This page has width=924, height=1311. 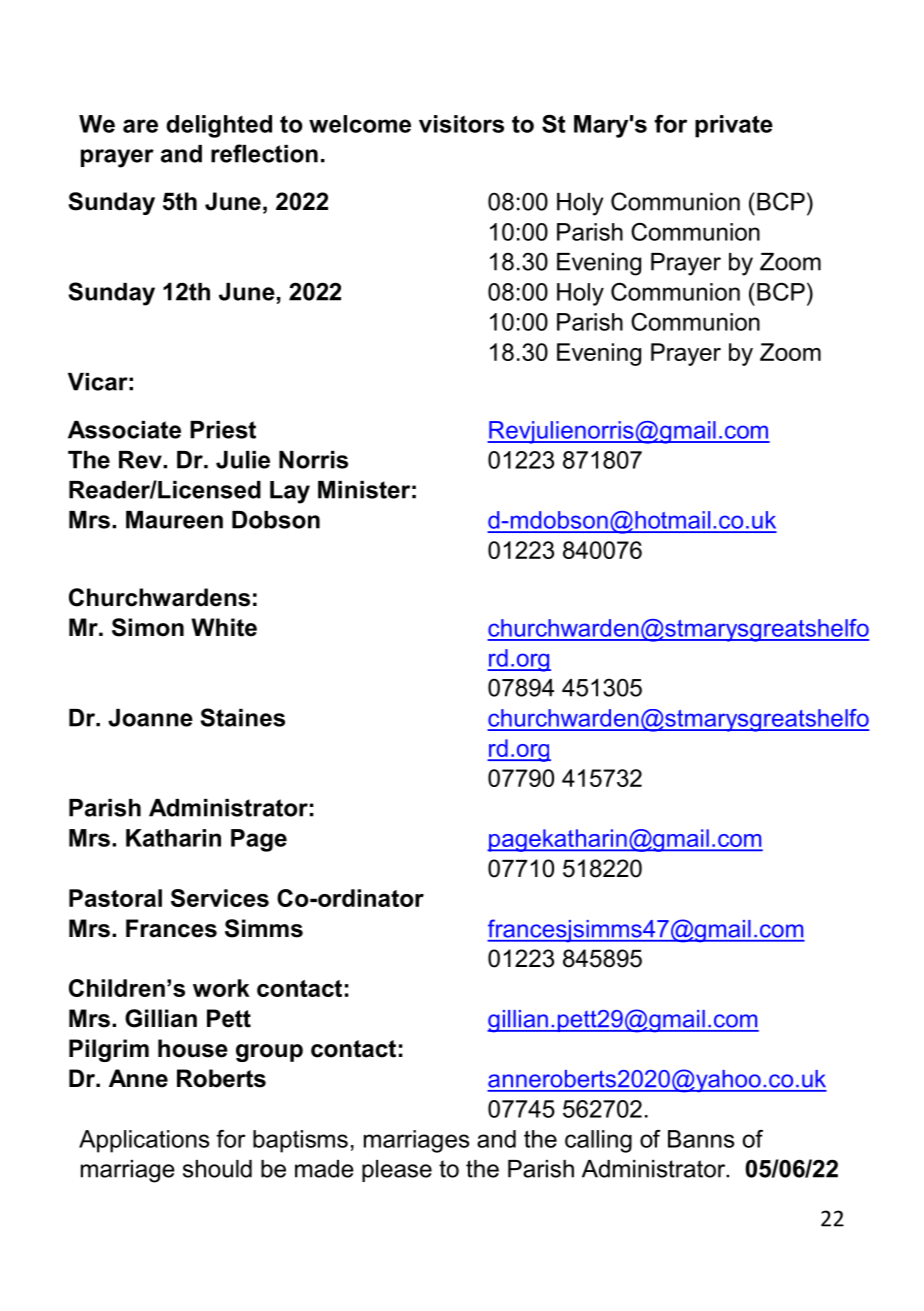 I want to click on private, so click(x=734, y=126).
